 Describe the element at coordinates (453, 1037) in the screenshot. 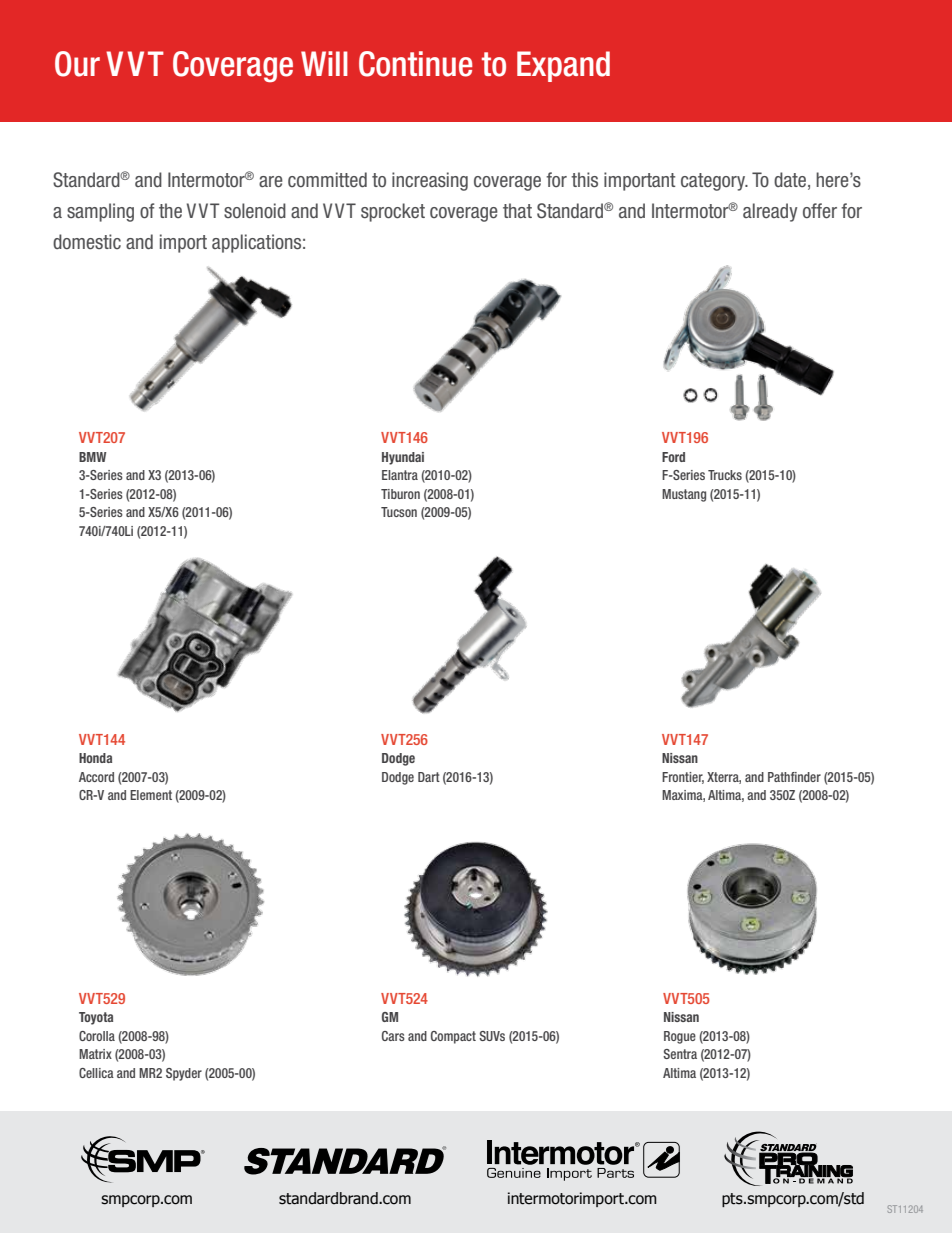

I see `Compact` at that location.
